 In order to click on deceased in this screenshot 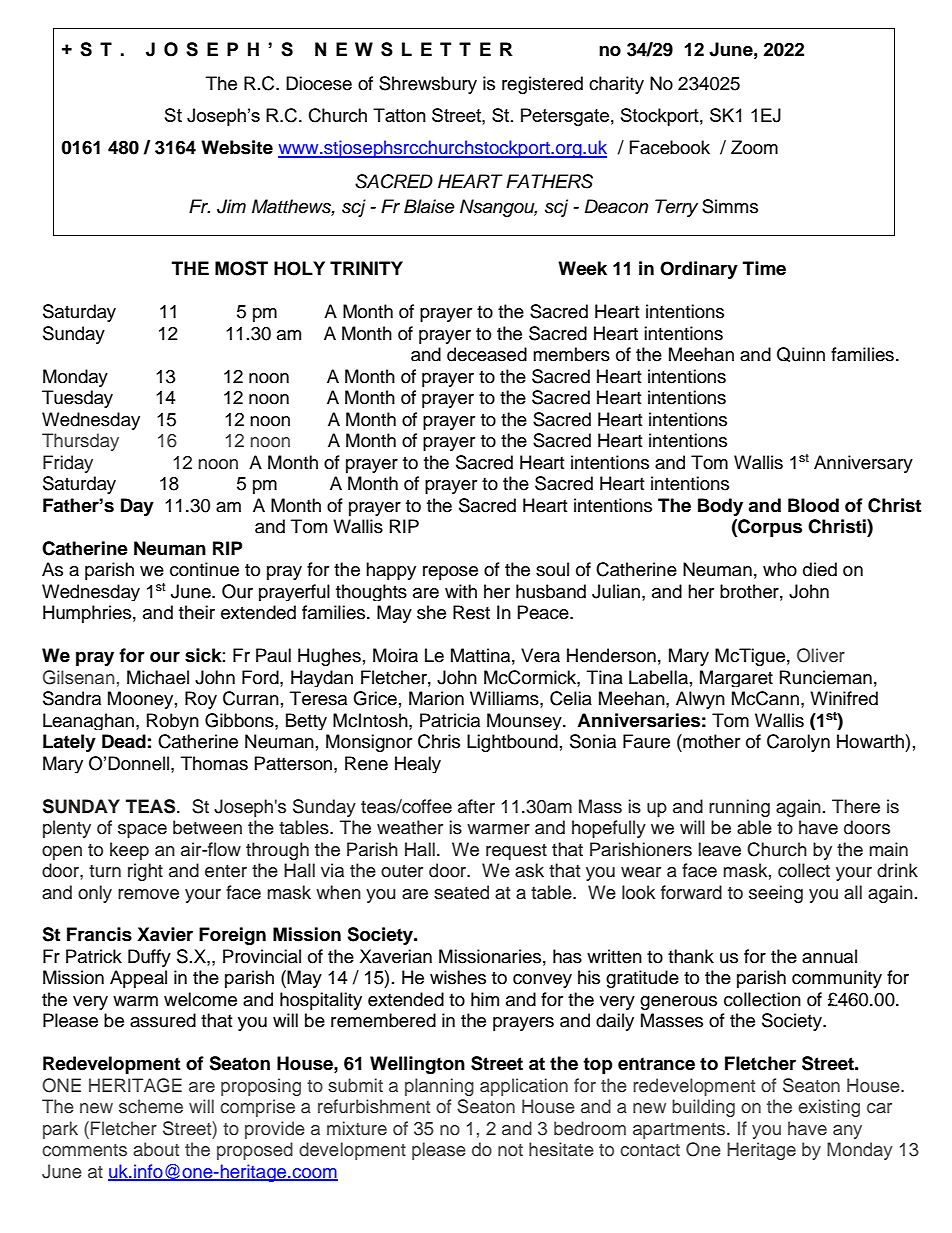, I will do `click(487, 354)`.
